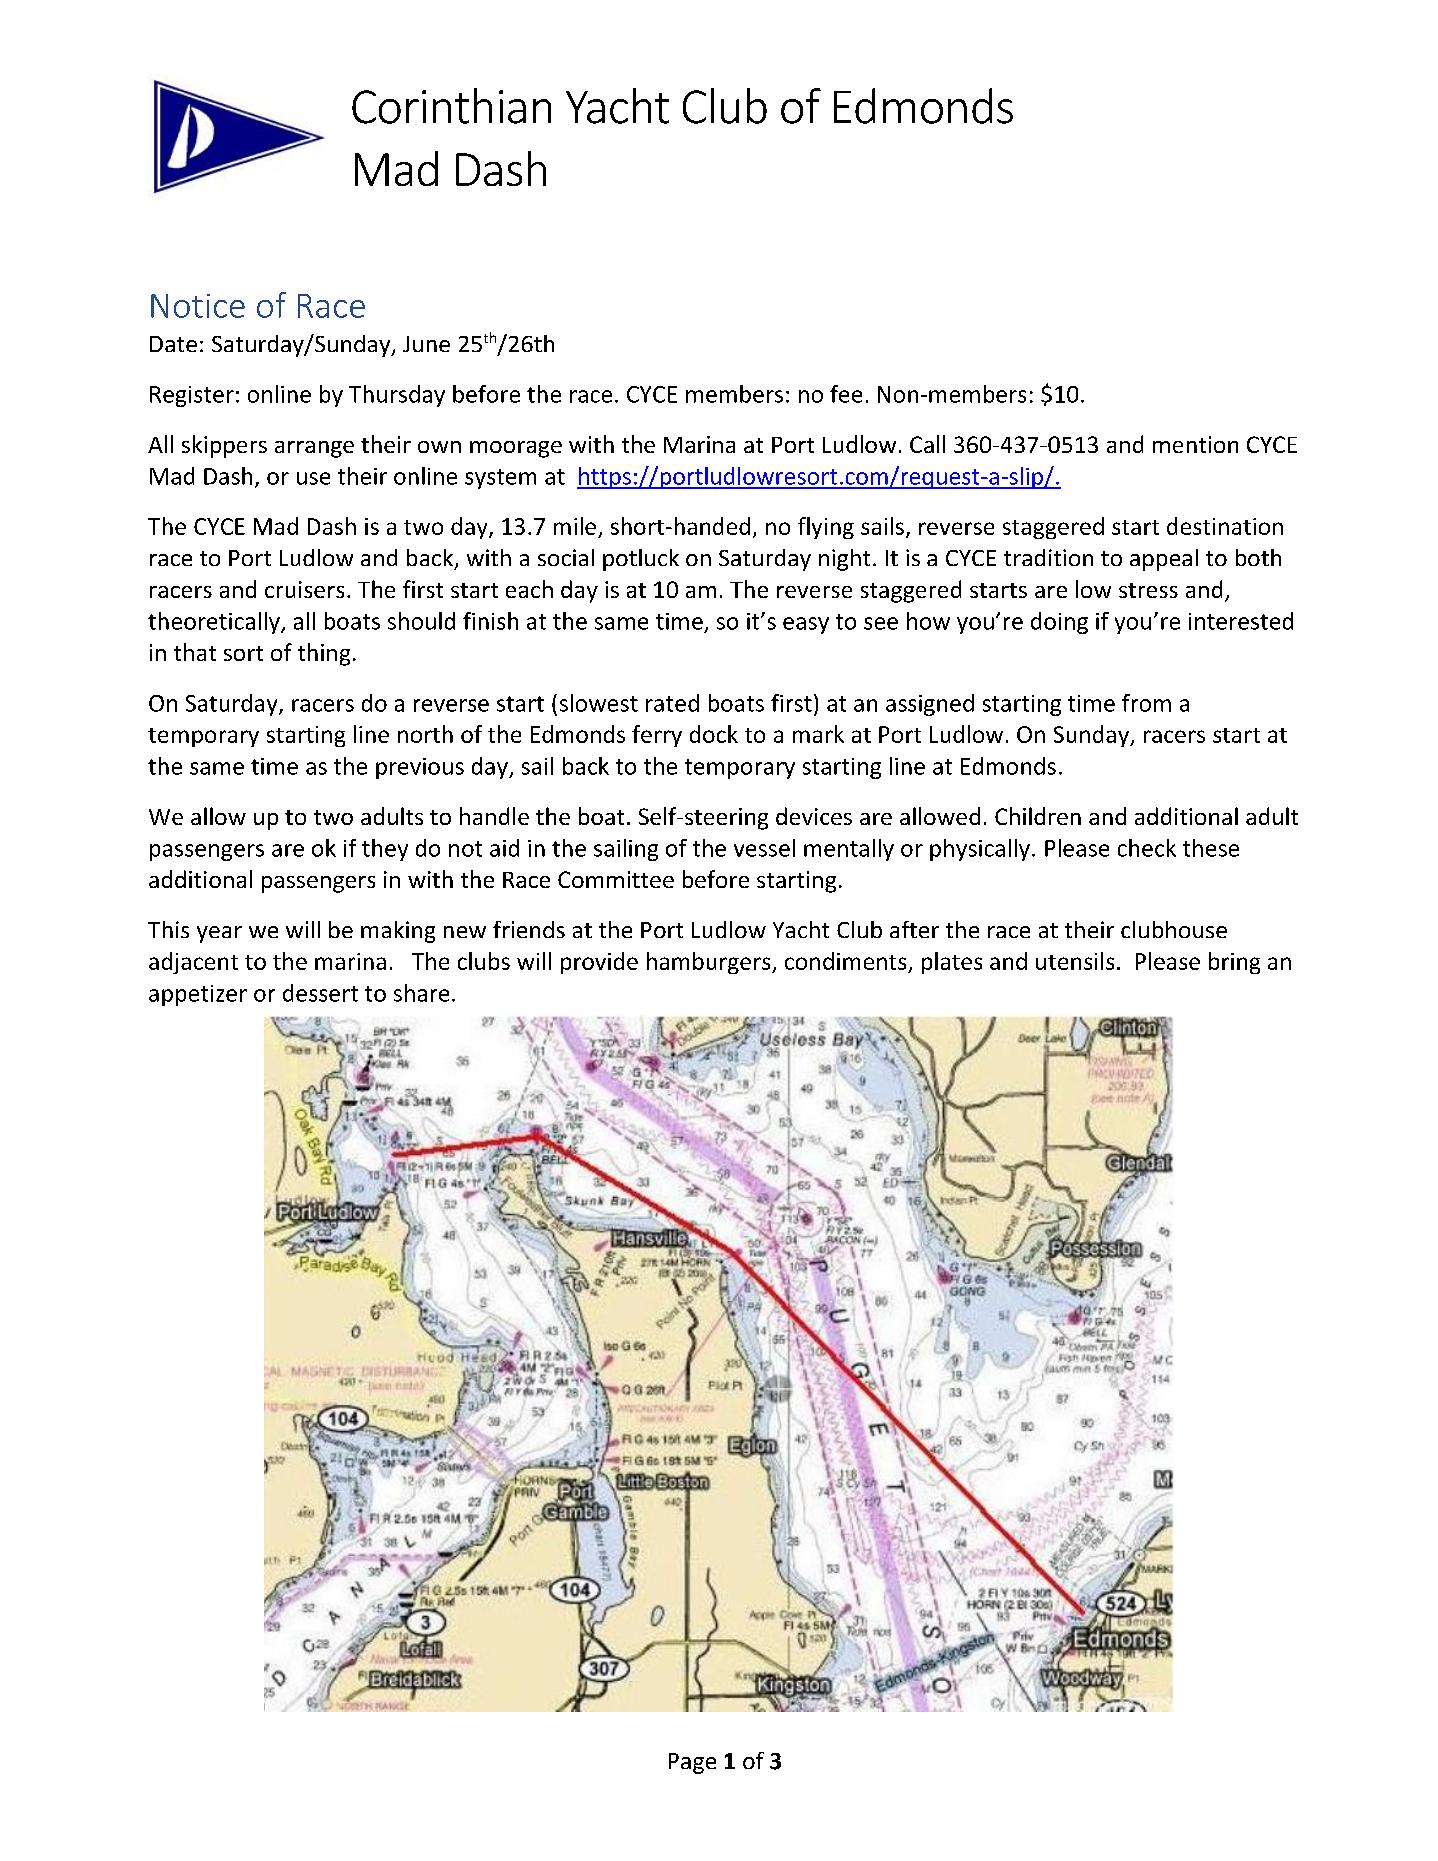 This screenshot has width=1438, height=1861. What do you see at coordinates (1195, 444) in the screenshot?
I see `mention` at bounding box center [1195, 444].
